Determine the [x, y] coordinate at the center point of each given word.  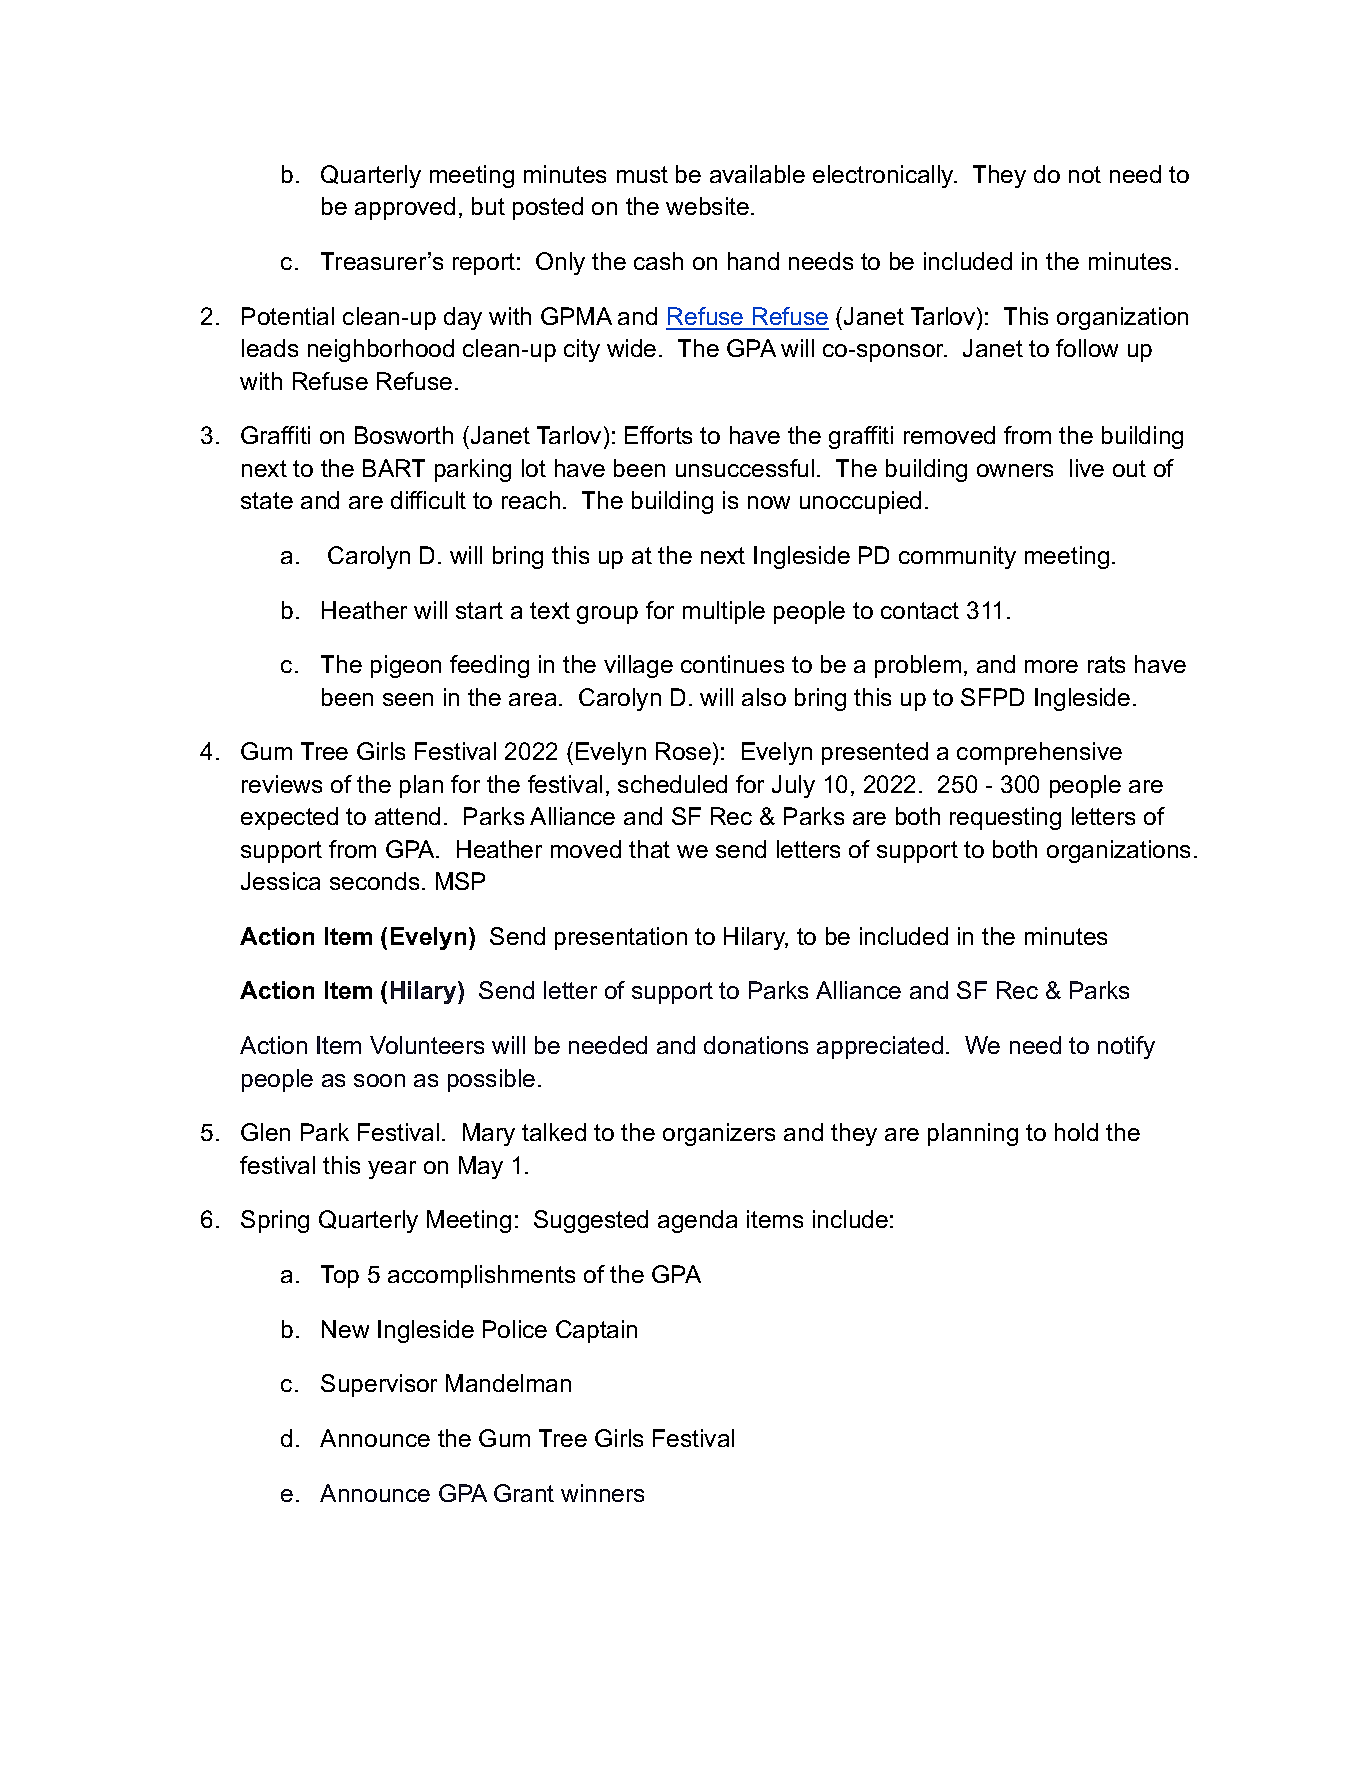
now [769, 502]
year [392, 1170]
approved [405, 208]
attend [407, 816]
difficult [428, 500]
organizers [719, 1134]
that [649, 849]
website [707, 206]
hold [1076, 1132]
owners [1015, 470]
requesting [1005, 818]
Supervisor [379, 1385]
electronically [884, 176]
